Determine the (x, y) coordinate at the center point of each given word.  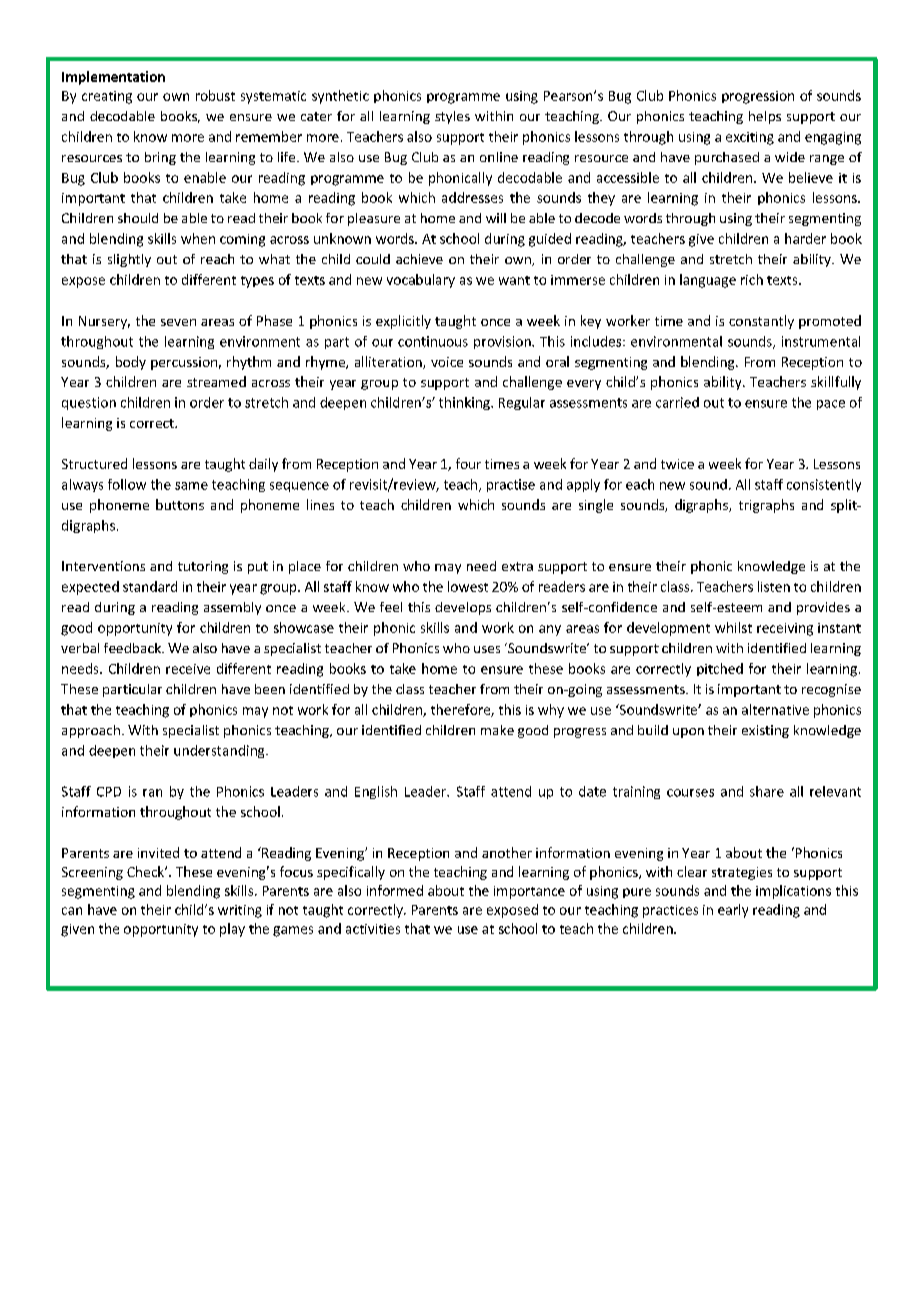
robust (215, 95)
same (191, 486)
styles (452, 117)
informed (395, 890)
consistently (824, 485)
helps (765, 117)
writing (240, 911)
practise (511, 485)
